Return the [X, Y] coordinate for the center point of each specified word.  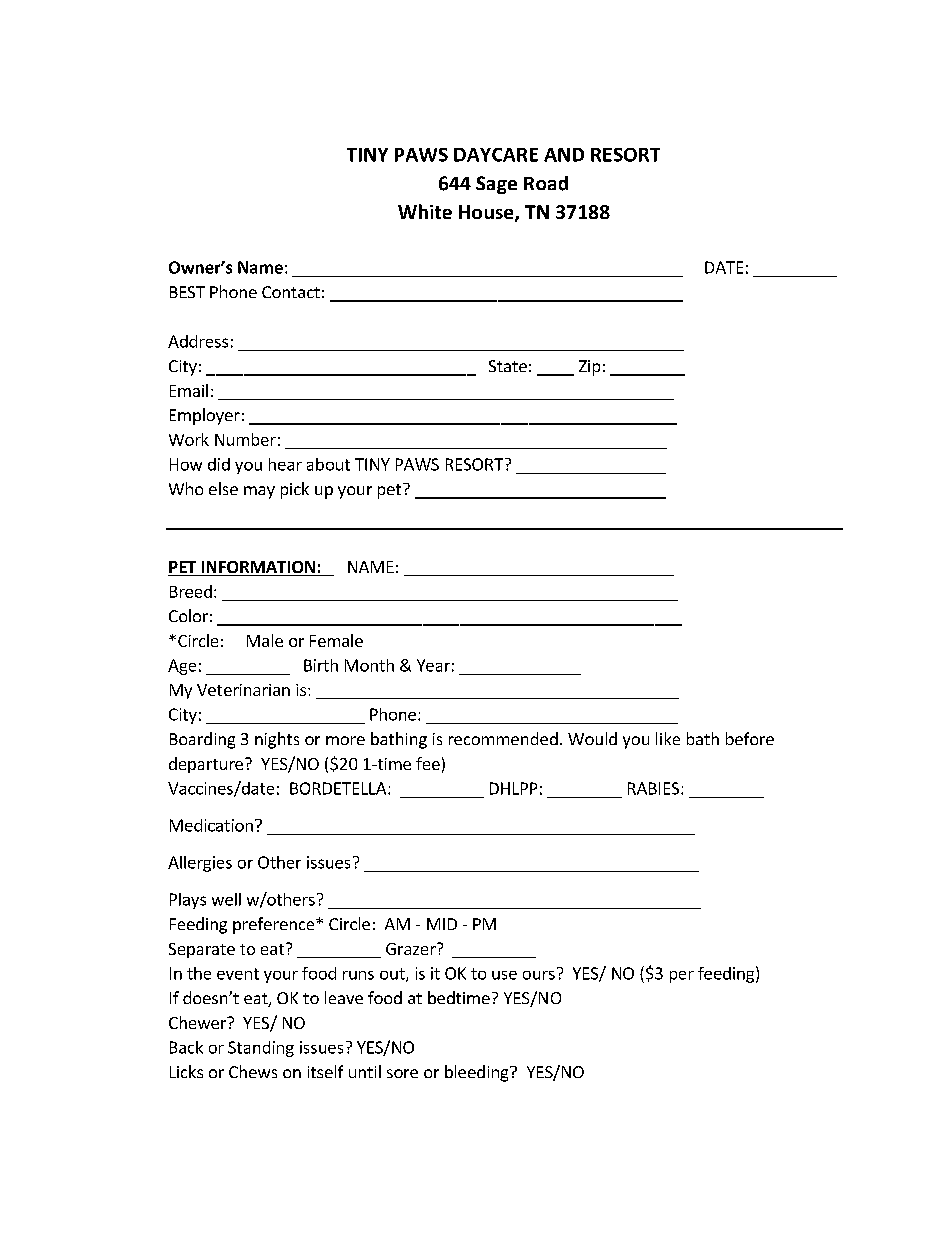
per [682, 977]
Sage [496, 185]
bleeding [478, 1073]
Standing [261, 1049]
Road [546, 183]
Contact [291, 292]
